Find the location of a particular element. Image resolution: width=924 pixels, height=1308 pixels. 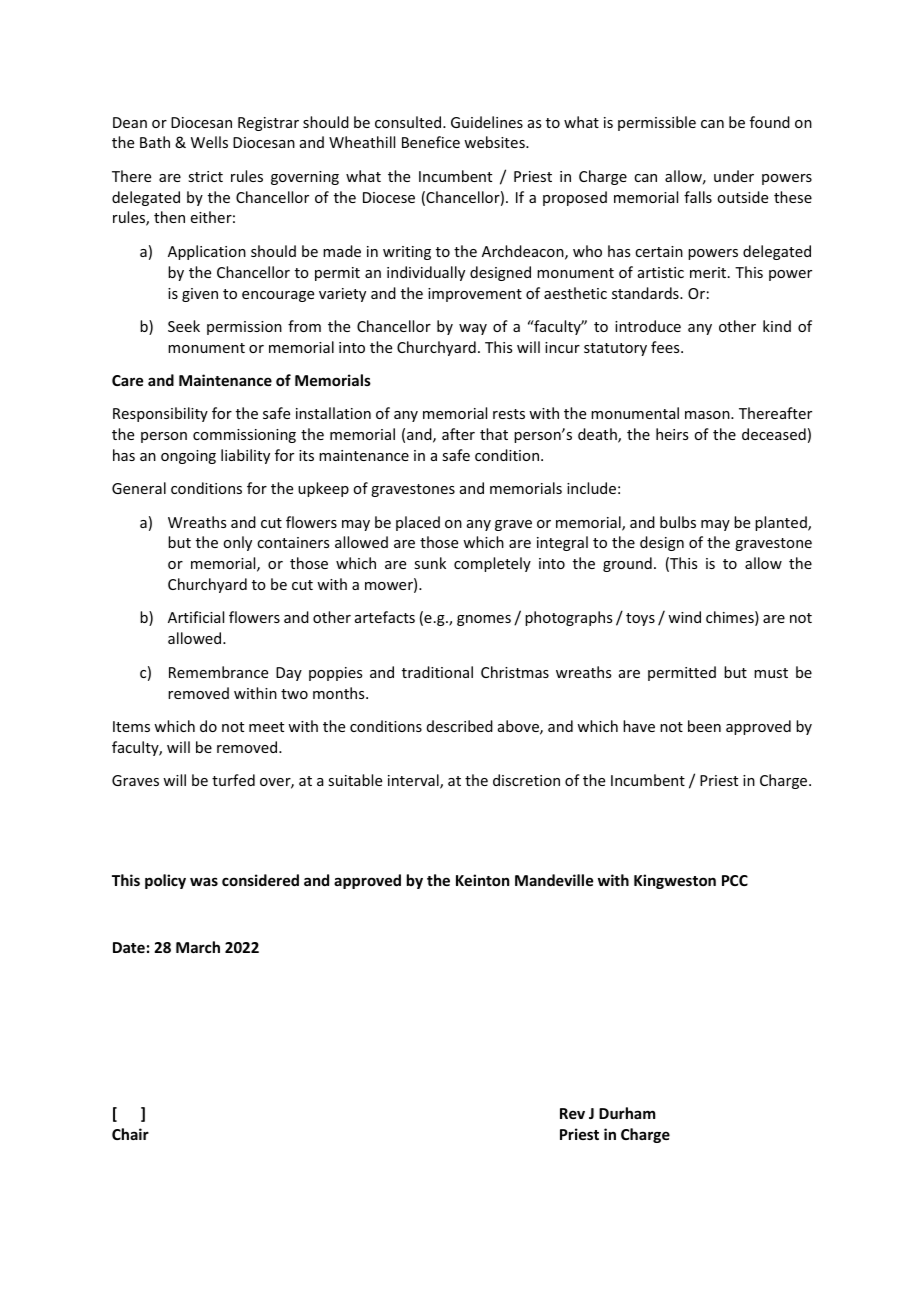

PCC is located at coordinates (735, 880).
